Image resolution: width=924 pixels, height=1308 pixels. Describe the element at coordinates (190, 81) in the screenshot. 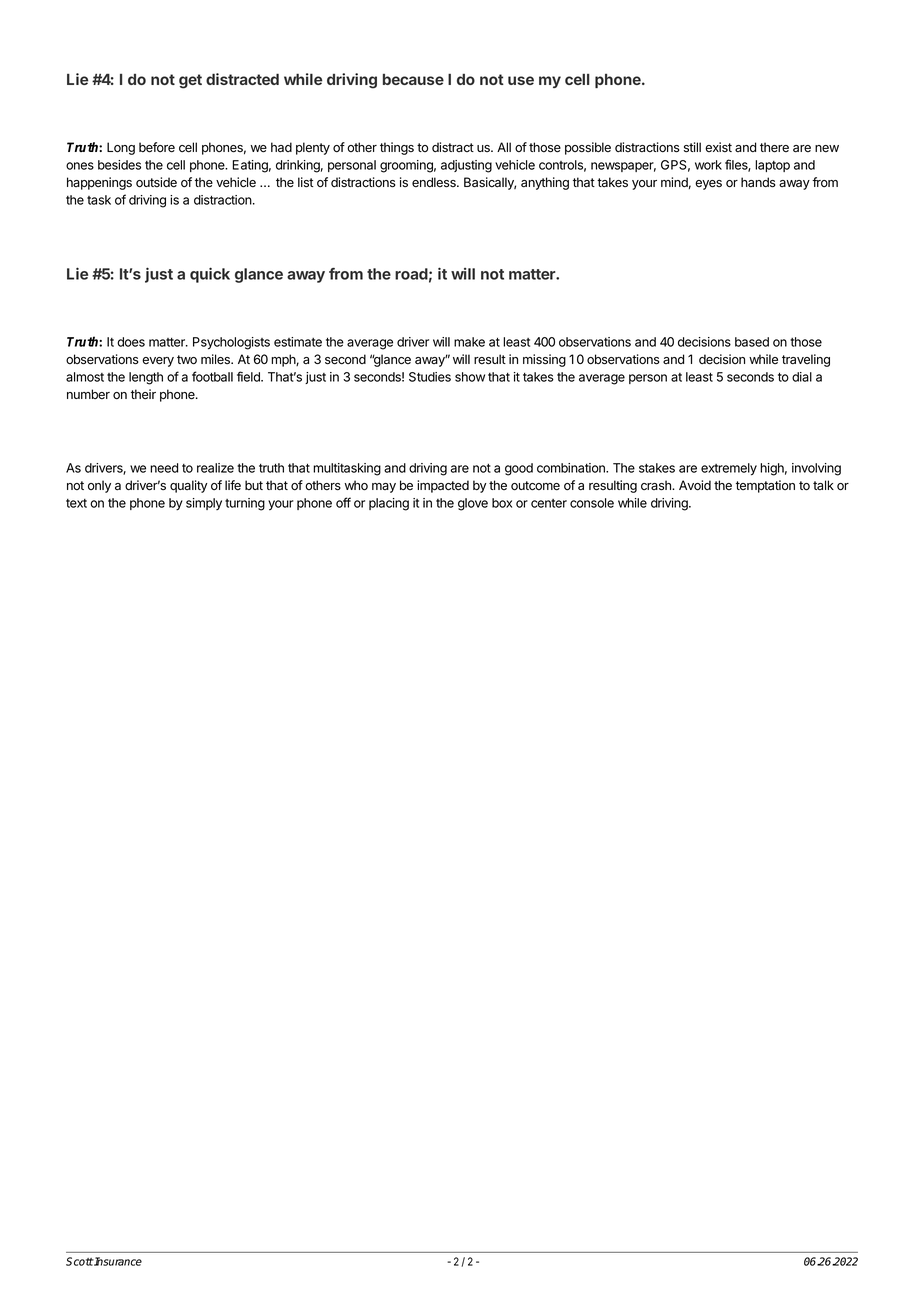

I see `get` at that location.
